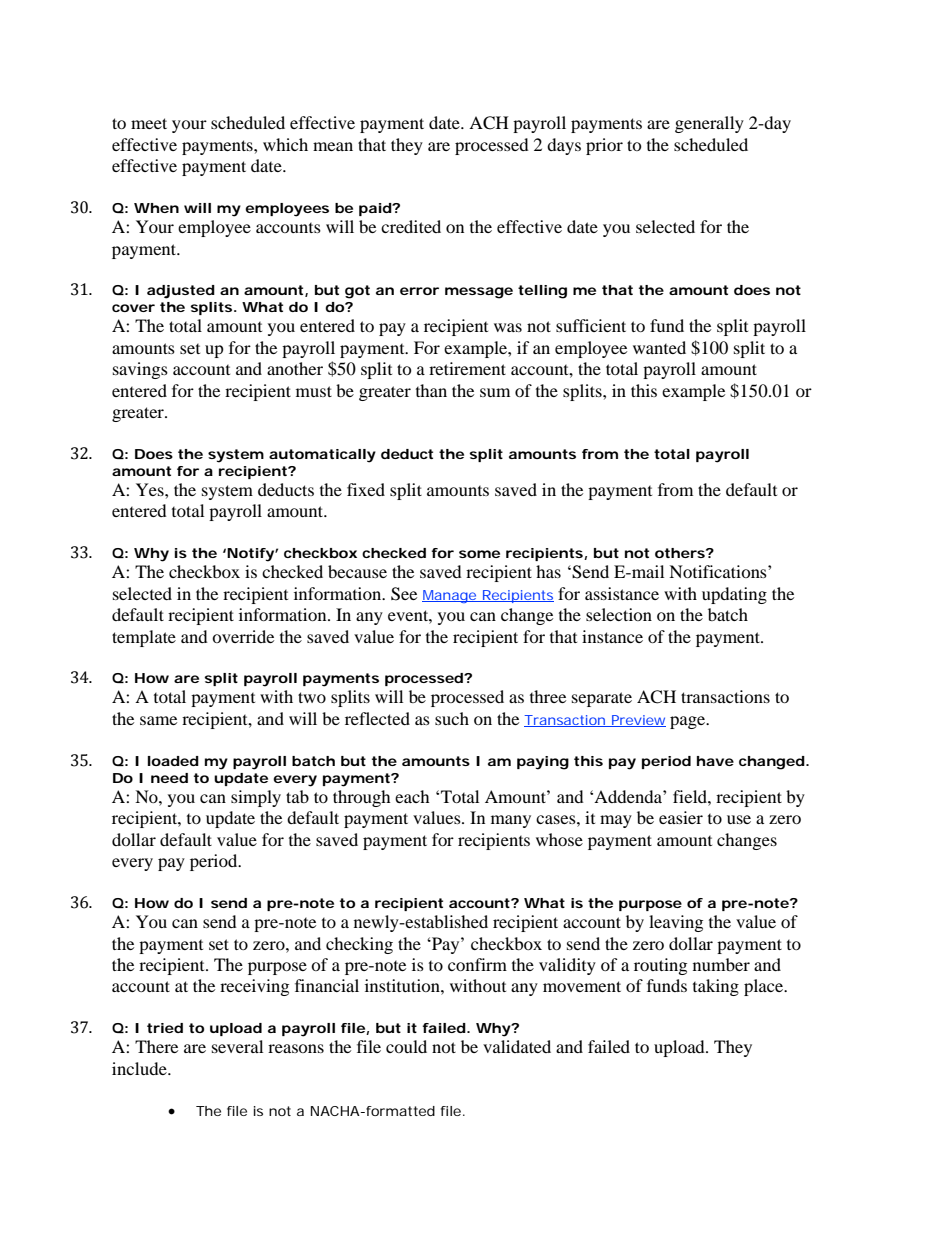  What do you see at coordinates (681, 817) in the page?
I see `easier` at bounding box center [681, 817].
